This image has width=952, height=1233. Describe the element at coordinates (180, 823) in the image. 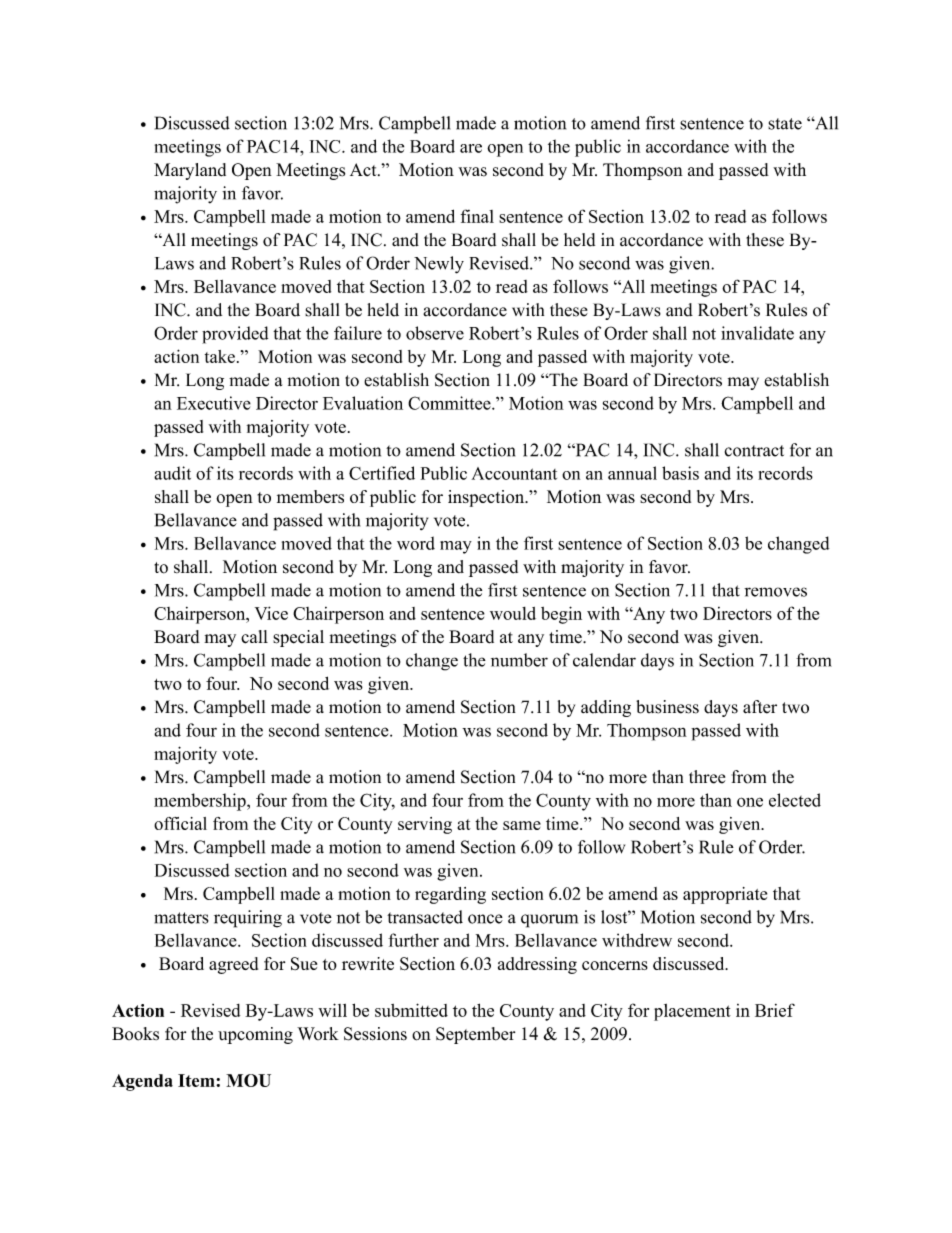

I see `official` at that location.
